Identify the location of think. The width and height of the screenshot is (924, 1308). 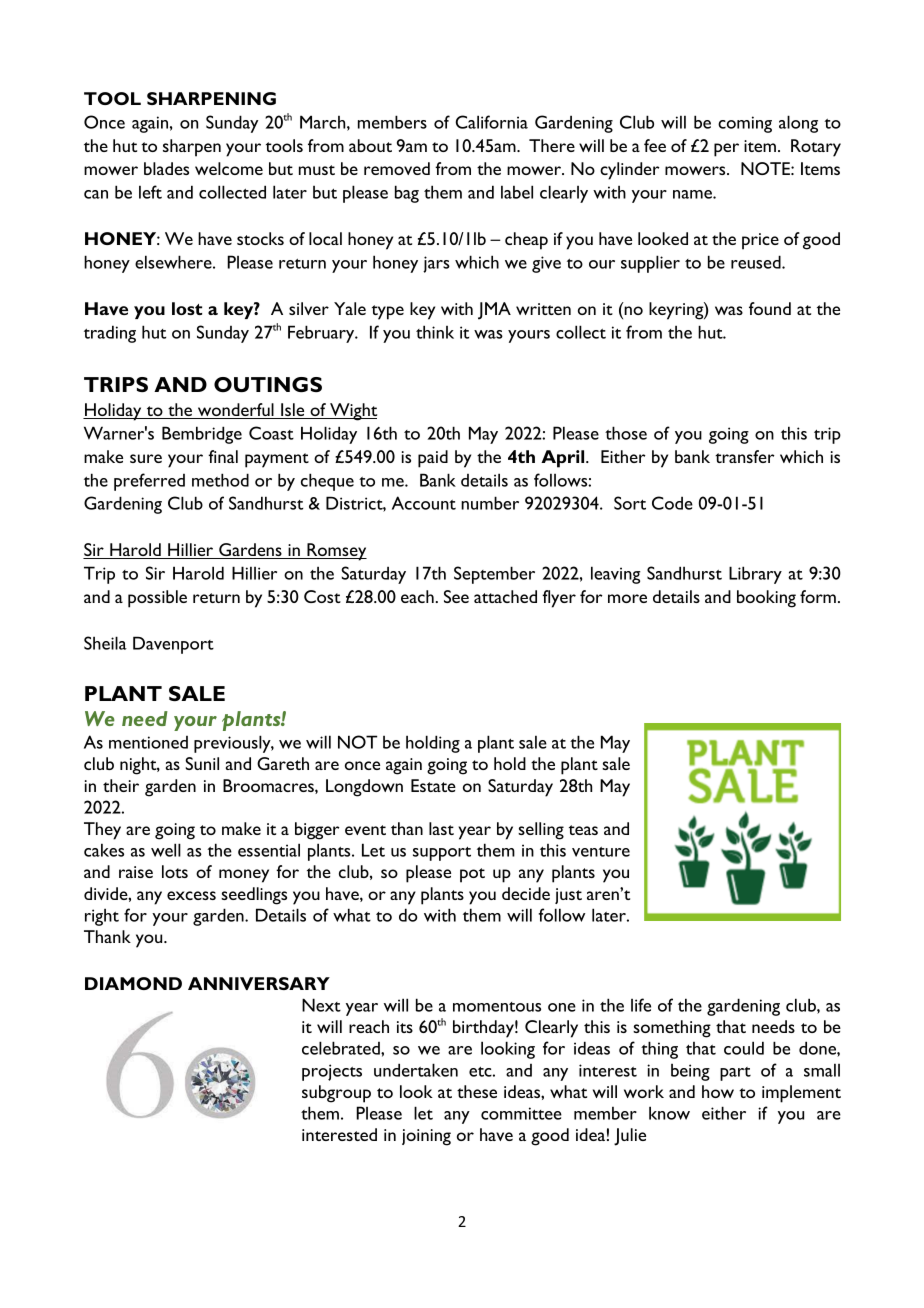
(435, 332).
